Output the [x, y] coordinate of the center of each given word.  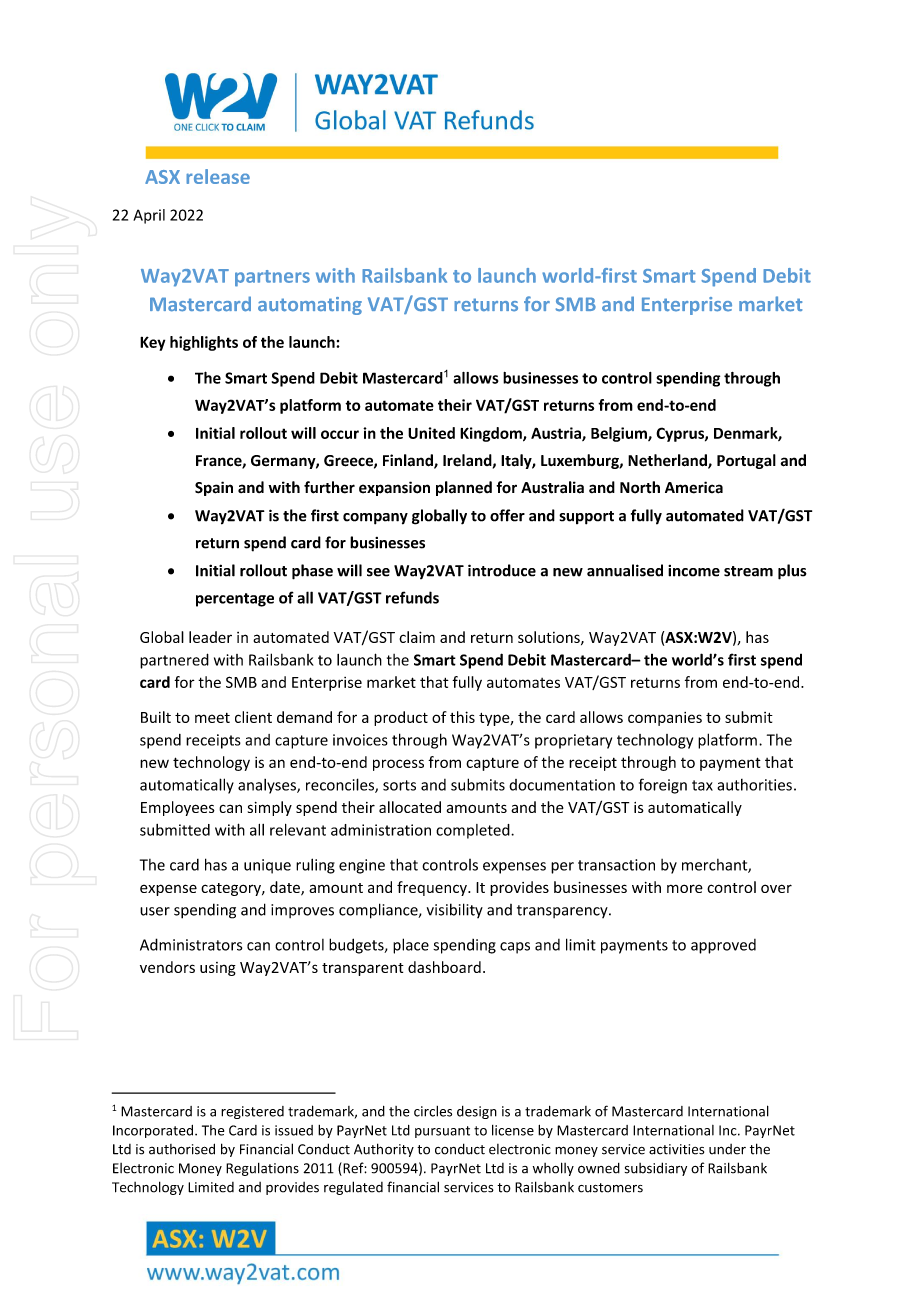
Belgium [620, 434]
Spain [214, 488]
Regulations [262, 1169]
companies [665, 719]
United [431, 433]
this [462, 717]
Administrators [191, 944]
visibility [455, 910]
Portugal [746, 461]
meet [212, 718]
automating [310, 306]
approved [723, 946]
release [218, 176]
